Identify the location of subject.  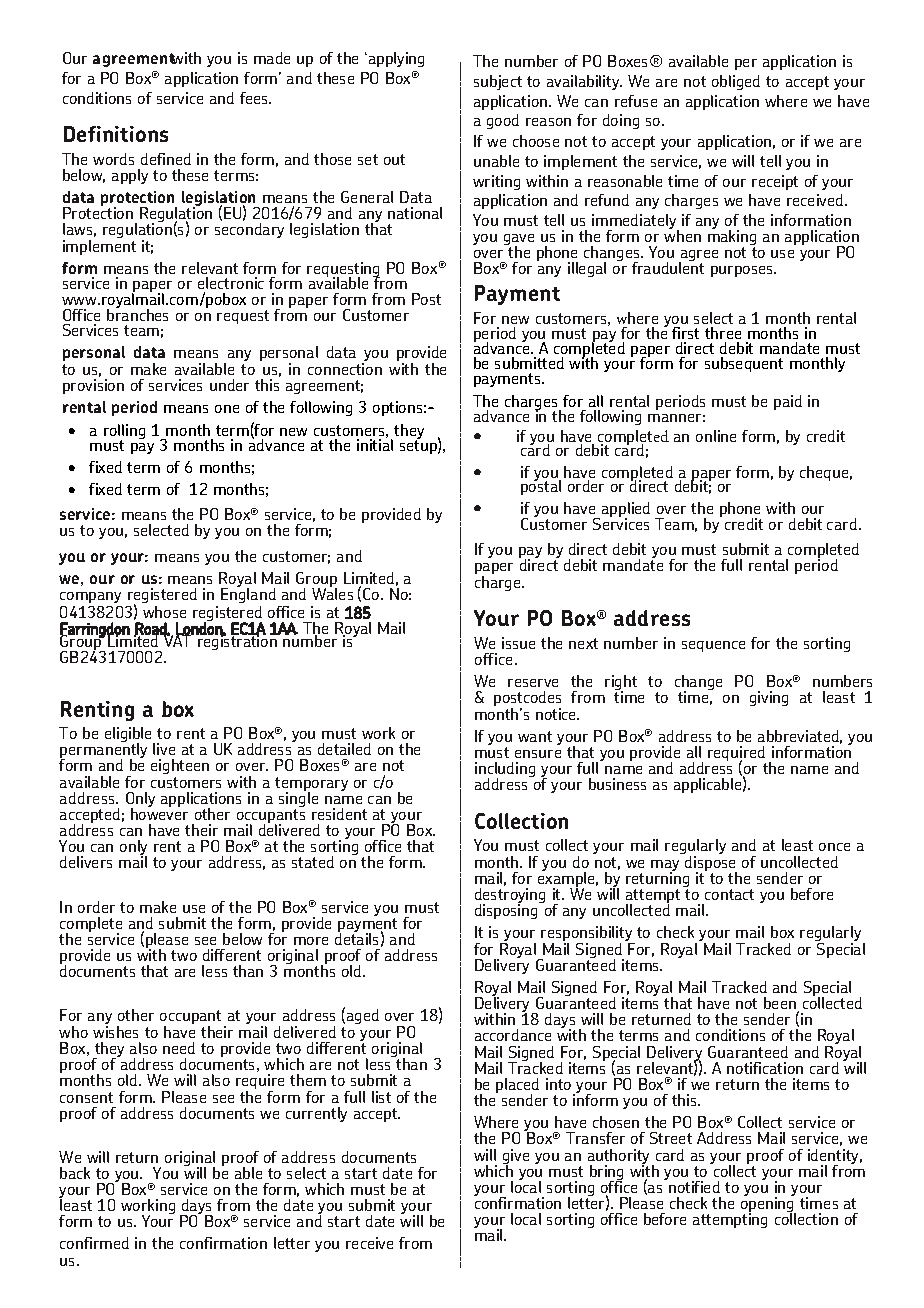
(498, 82).
